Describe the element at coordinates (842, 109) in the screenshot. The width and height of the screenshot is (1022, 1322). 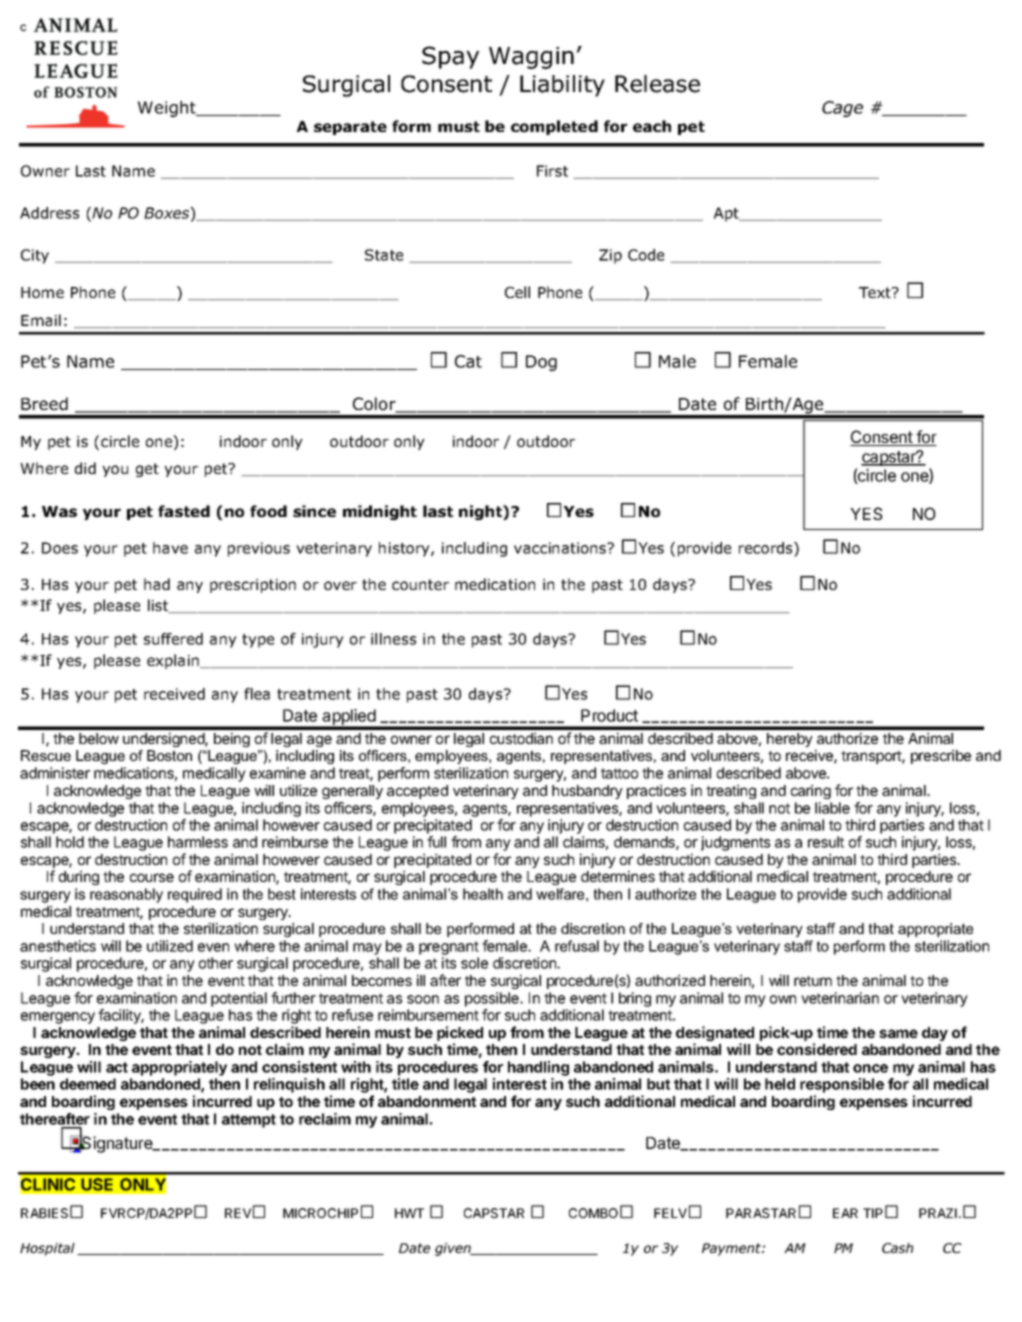
I see `Cage` at that location.
